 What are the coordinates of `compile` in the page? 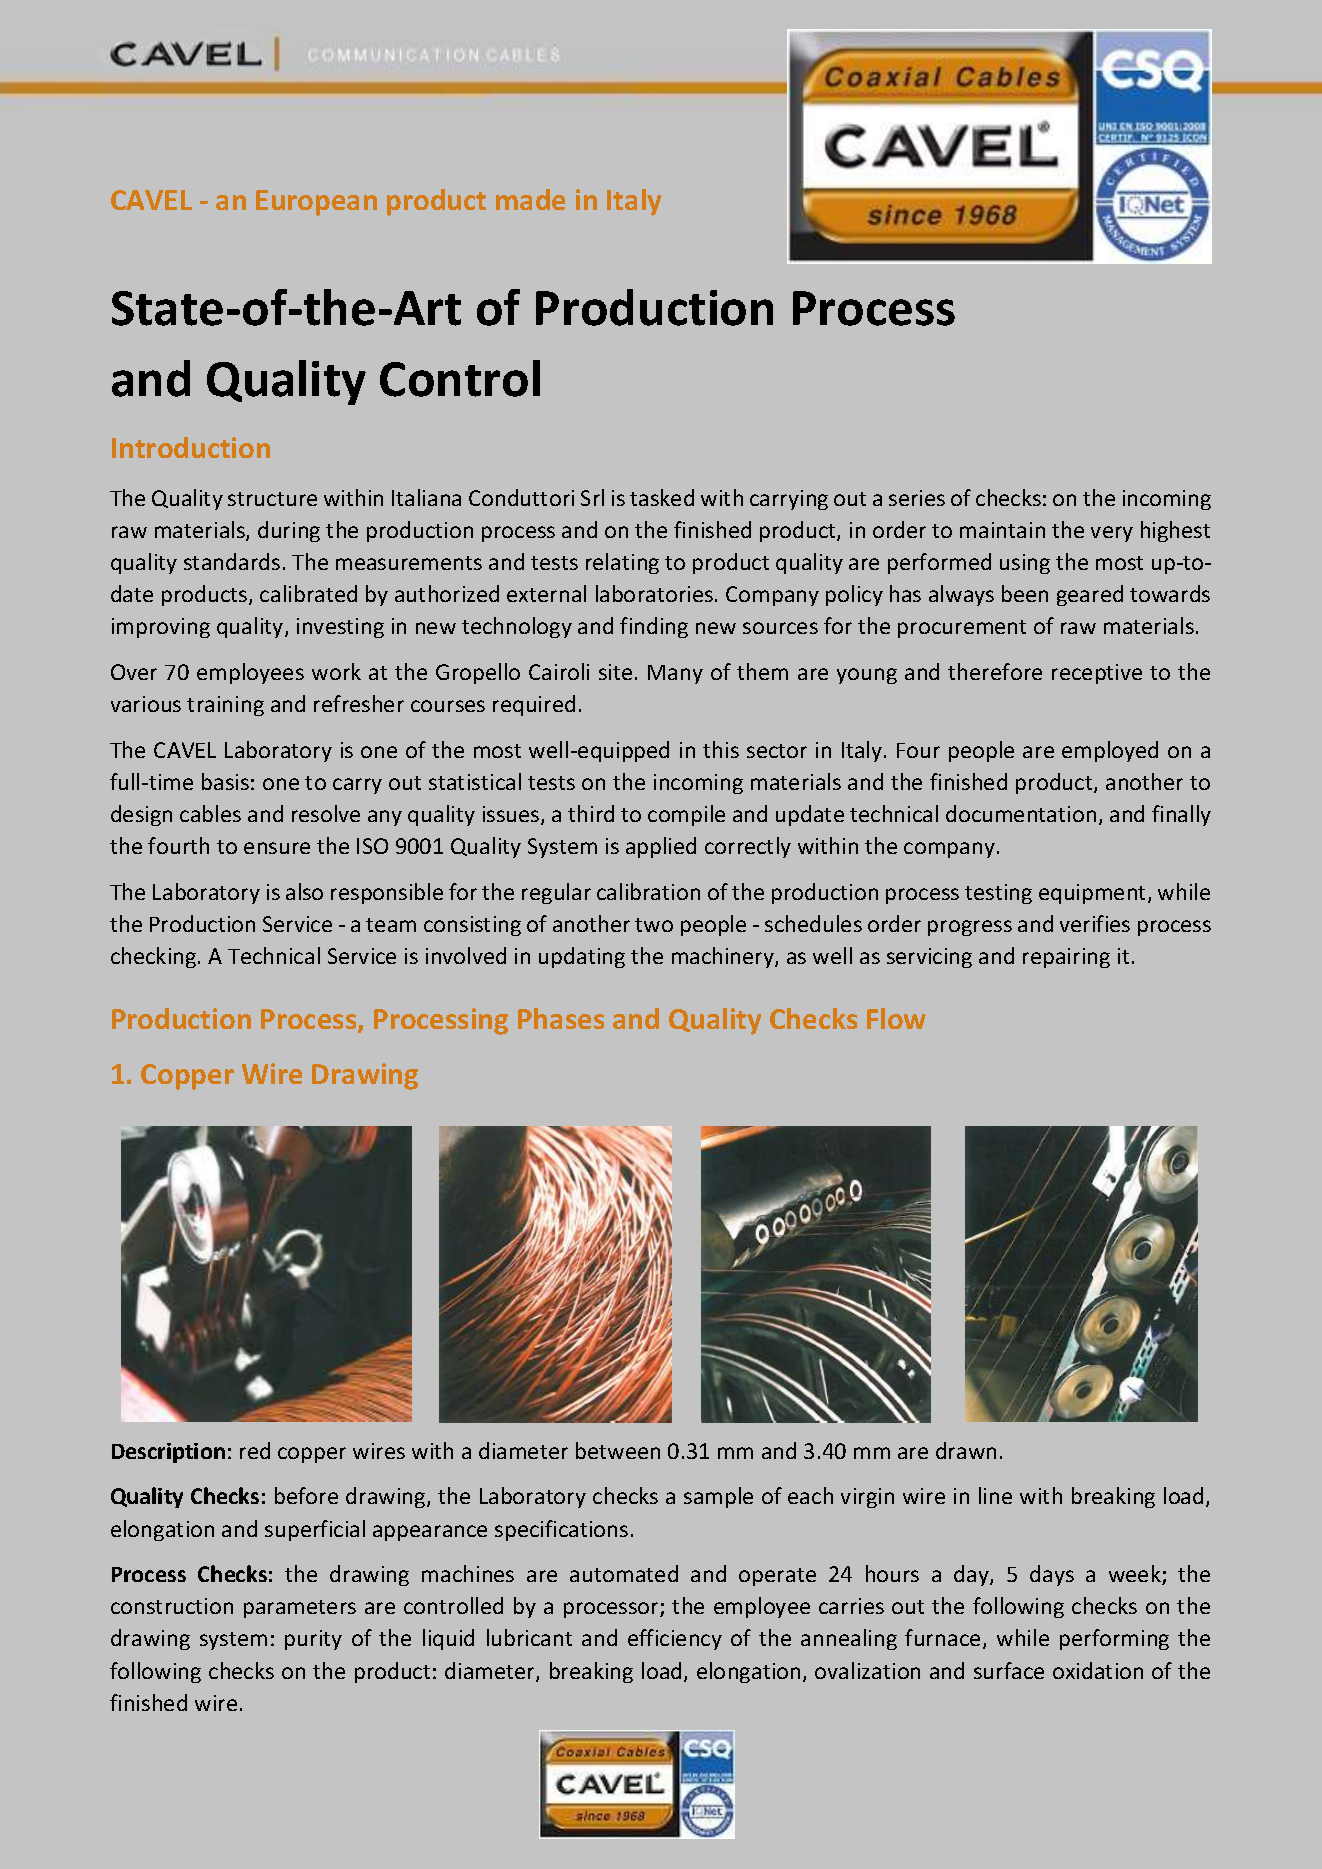 It's located at (686, 815).
